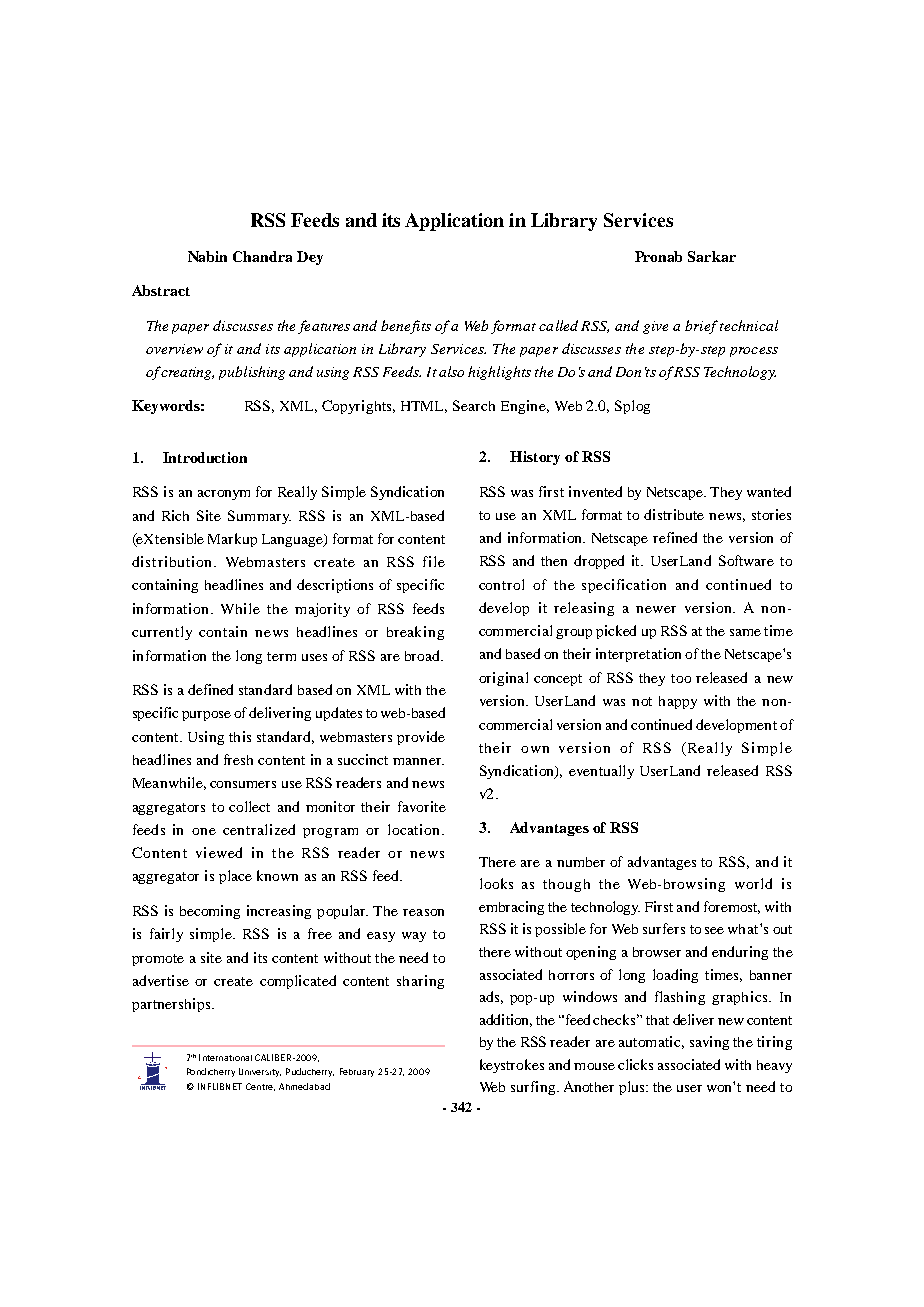  I want to click on world, so click(753, 883).
